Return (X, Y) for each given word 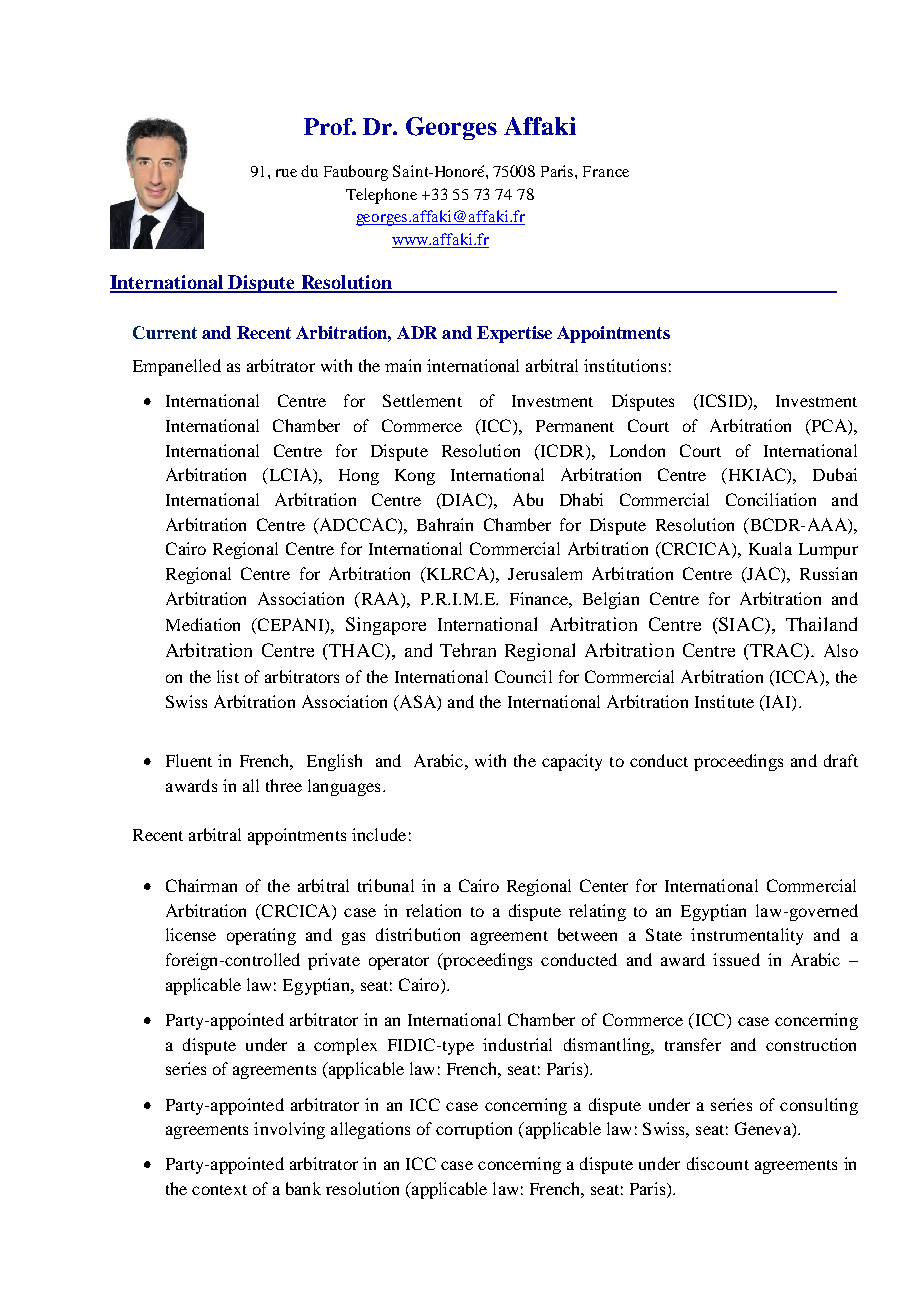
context (219, 1190)
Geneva (764, 1130)
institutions (625, 365)
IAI (778, 701)
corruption (474, 1130)
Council (523, 676)
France (606, 171)
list (228, 676)
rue (286, 173)
